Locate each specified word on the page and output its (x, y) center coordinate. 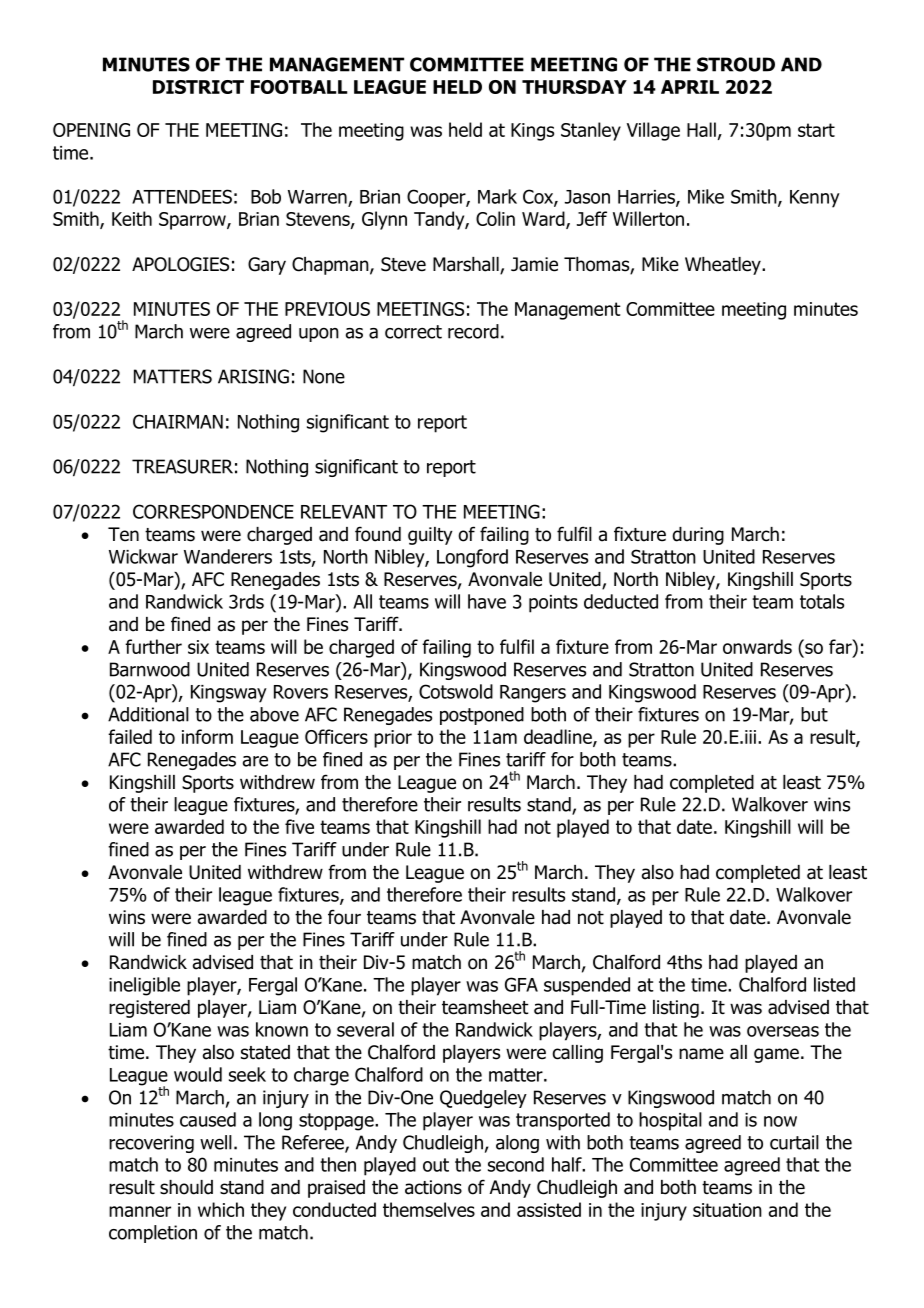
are (255, 761)
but (814, 714)
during (698, 536)
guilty (430, 536)
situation (727, 1210)
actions (433, 1187)
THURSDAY (574, 87)
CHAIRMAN (178, 421)
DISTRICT (198, 87)
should (186, 1187)
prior (393, 739)
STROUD (736, 64)
